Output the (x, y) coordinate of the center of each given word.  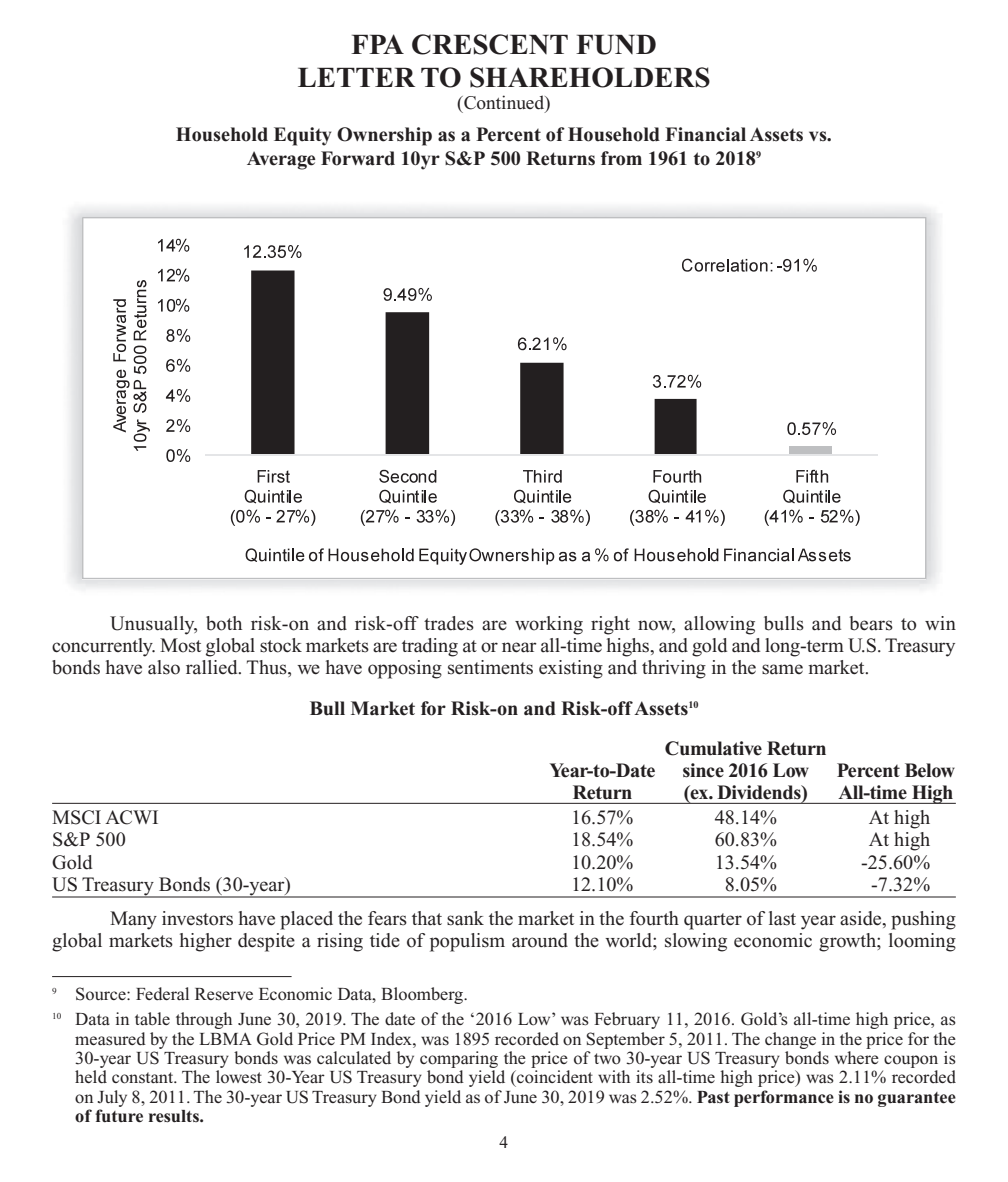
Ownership (384, 136)
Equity (302, 136)
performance (784, 1098)
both (224, 623)
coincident (554, 1077)
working (549, 625)
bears (871, 623)
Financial (705, 134)
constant (144, 1078)
